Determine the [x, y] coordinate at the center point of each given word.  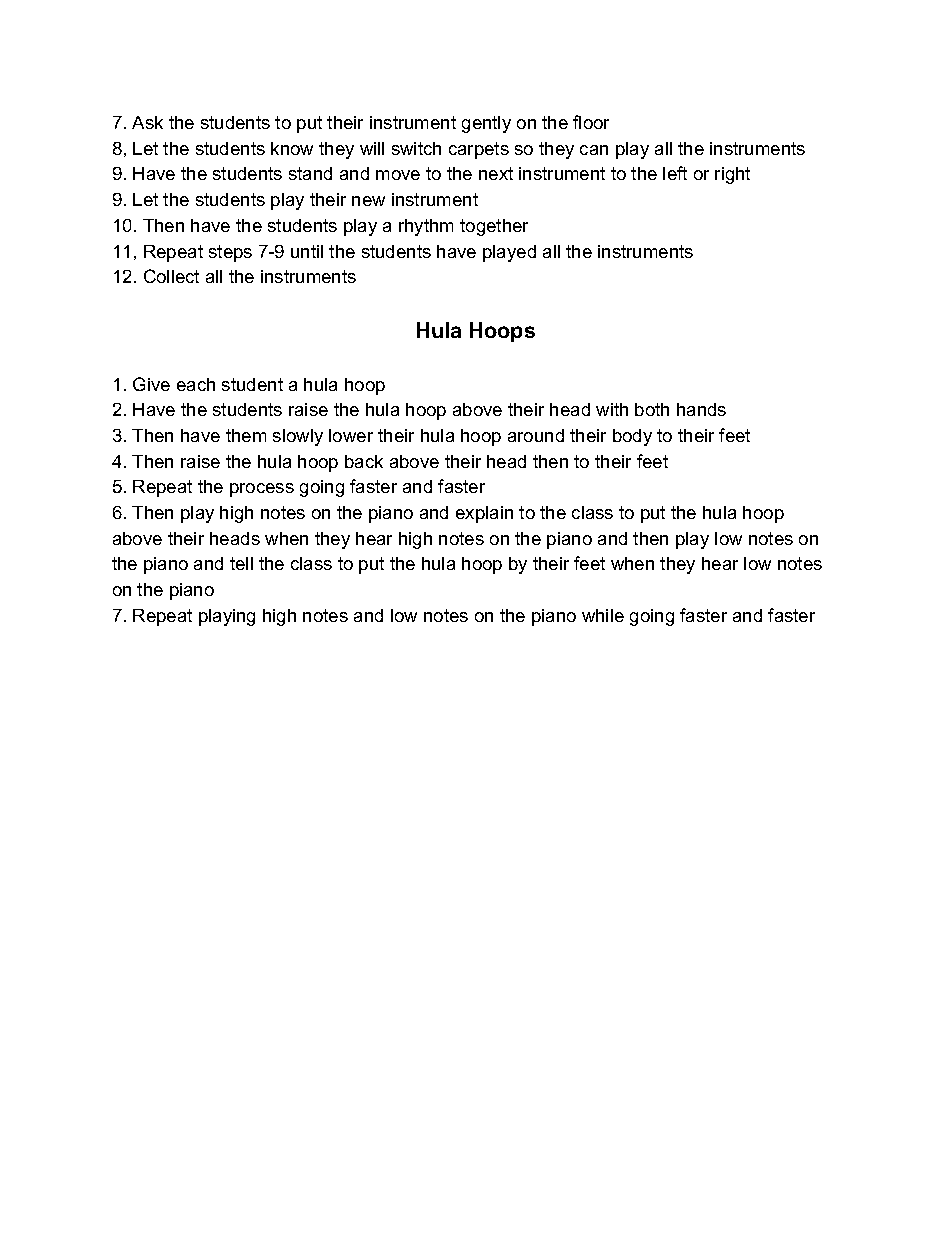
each [196, 384]
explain [484, 514]
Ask [147, 122]
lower [351, 435]
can [594, 150]
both [652, 409]
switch [416, 148]
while [603, 615]
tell [241, 563]
